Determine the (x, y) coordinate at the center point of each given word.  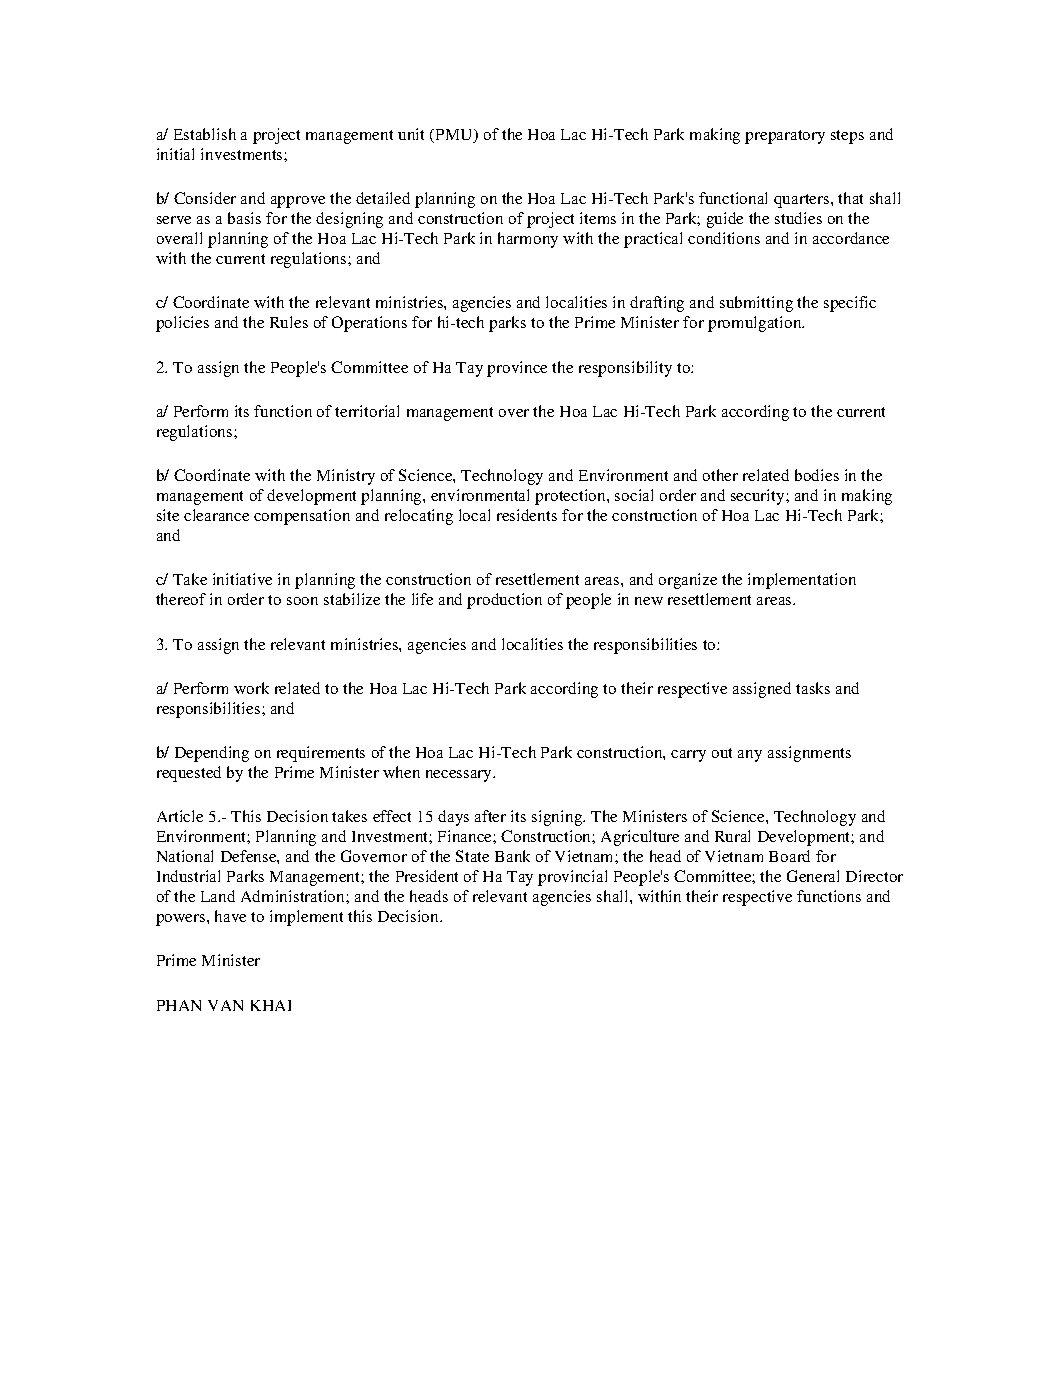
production (504, 601)
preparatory (785, 137)
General (813, 876)
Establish (205, 134)
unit (411, 134)
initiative (242, 579)
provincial (572, 878)
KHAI (271, 1005)
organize (688, 581)
